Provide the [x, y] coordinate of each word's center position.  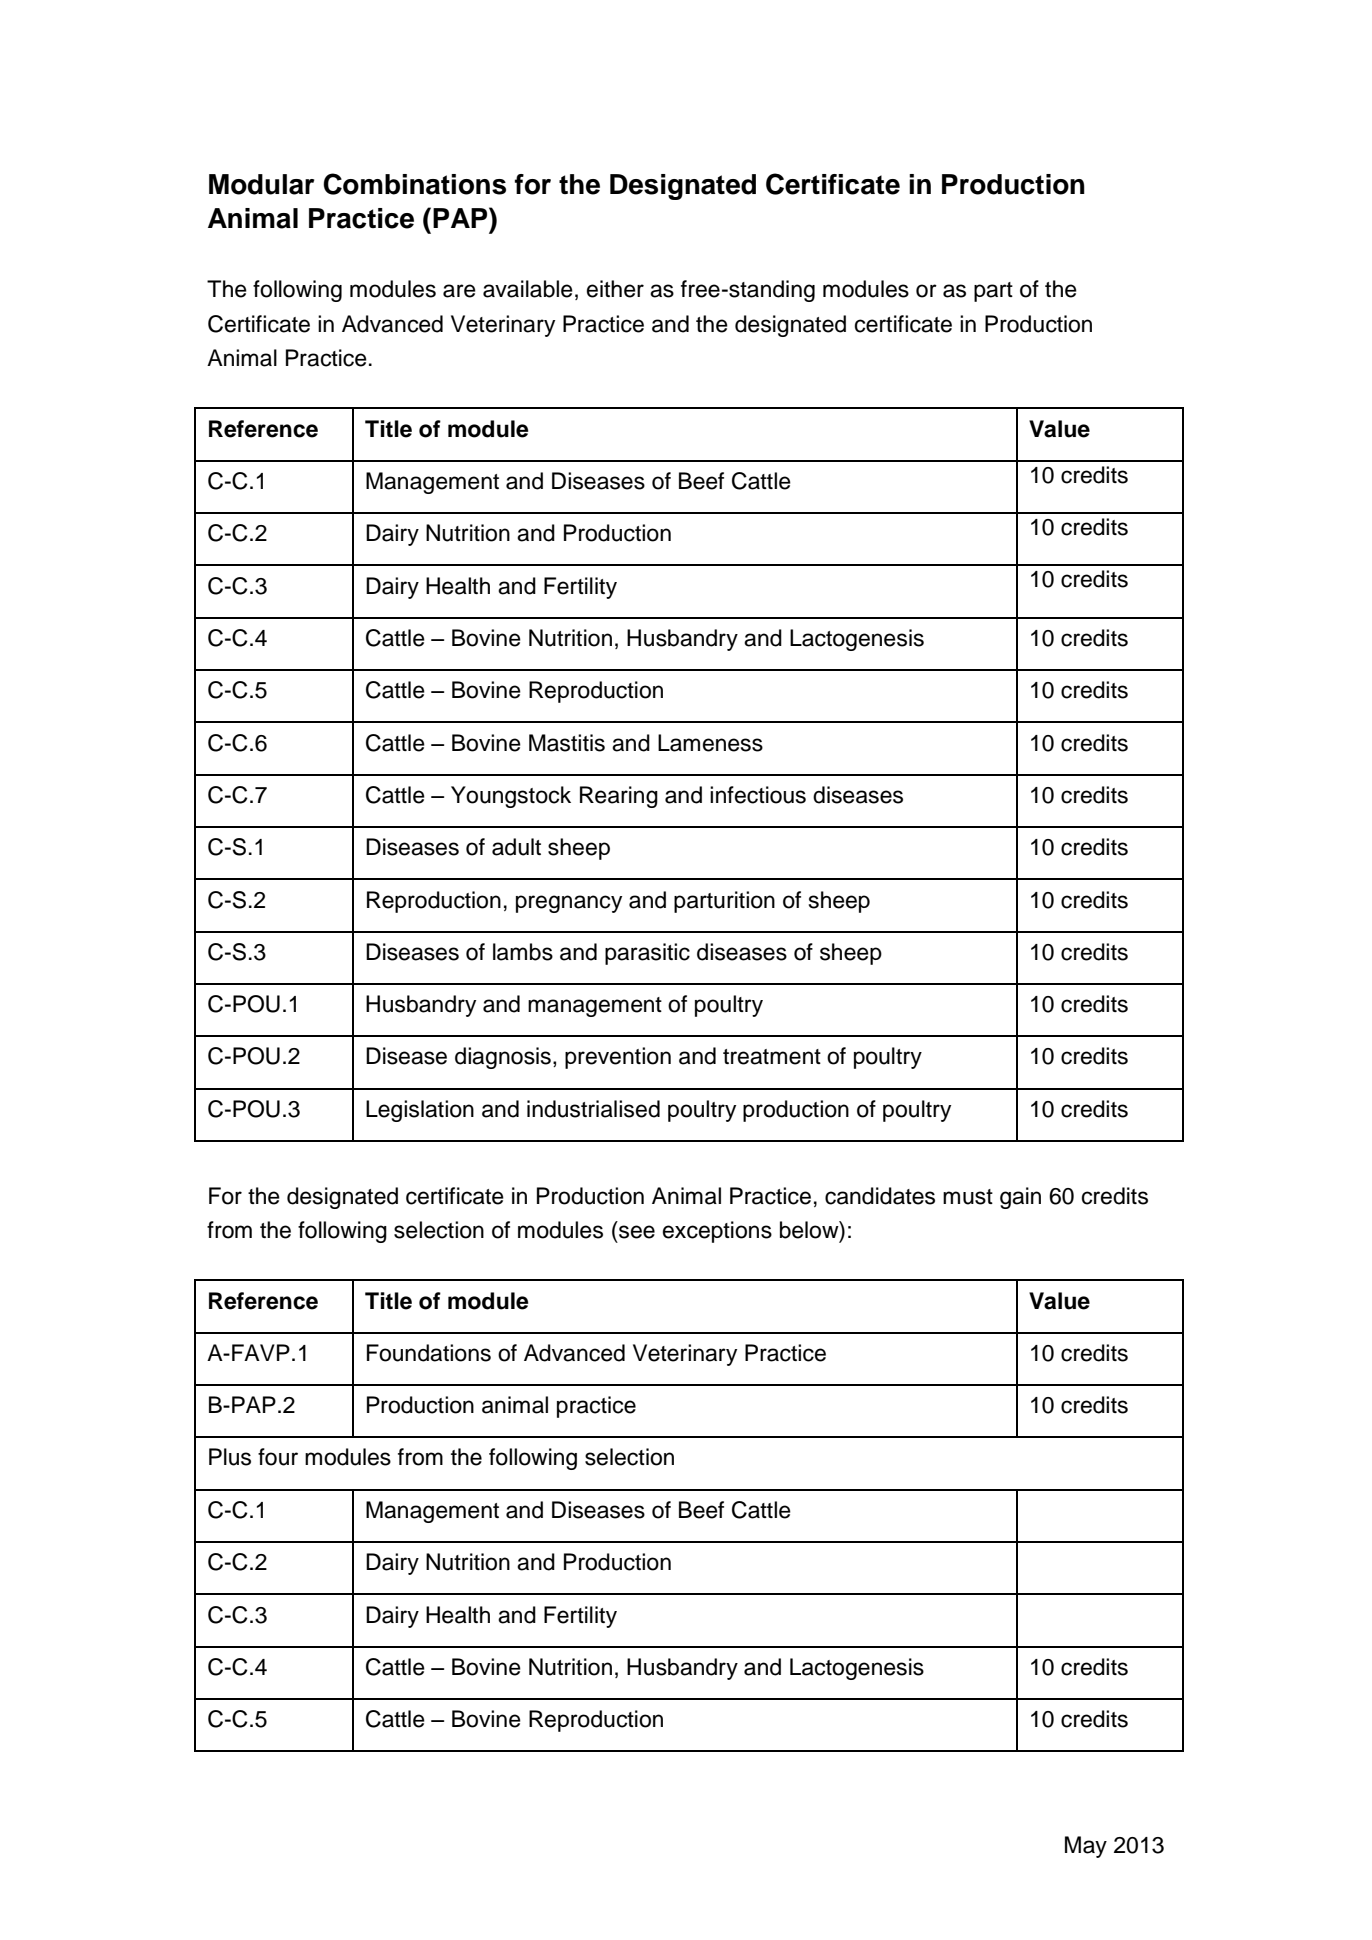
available [528, 289]
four [278, 1457]
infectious [758, 795]
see [637, 1232]
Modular [261, 184]
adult [516, 847]
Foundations [429, 1353]
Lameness [710, 743]
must [968, 1197]
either [615, 289]
